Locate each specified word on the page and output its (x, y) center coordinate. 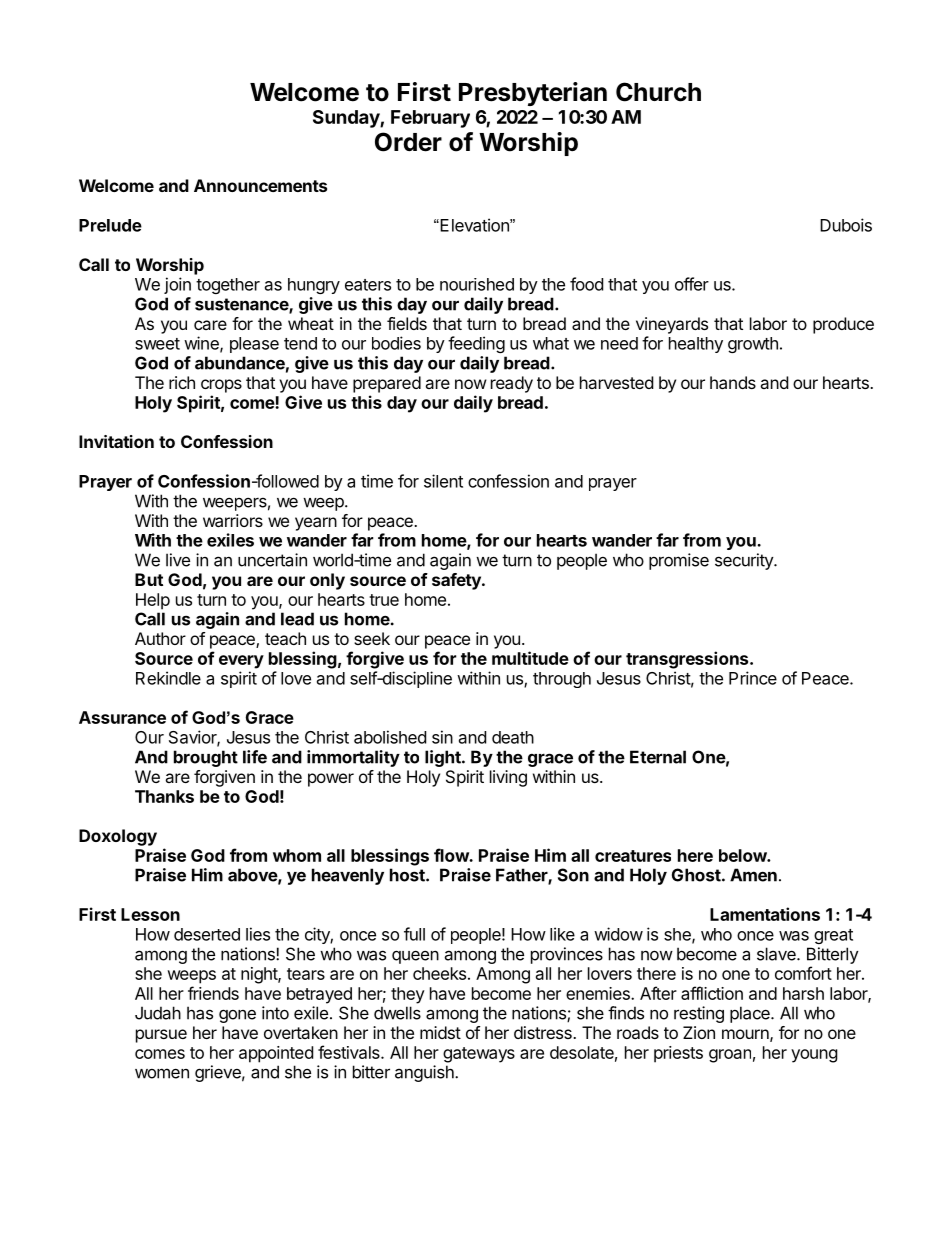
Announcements (260, 185)
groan (730, 1056)
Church (658, 92)
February (430, 119)
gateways (479, 1055)
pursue (161, 1036)
